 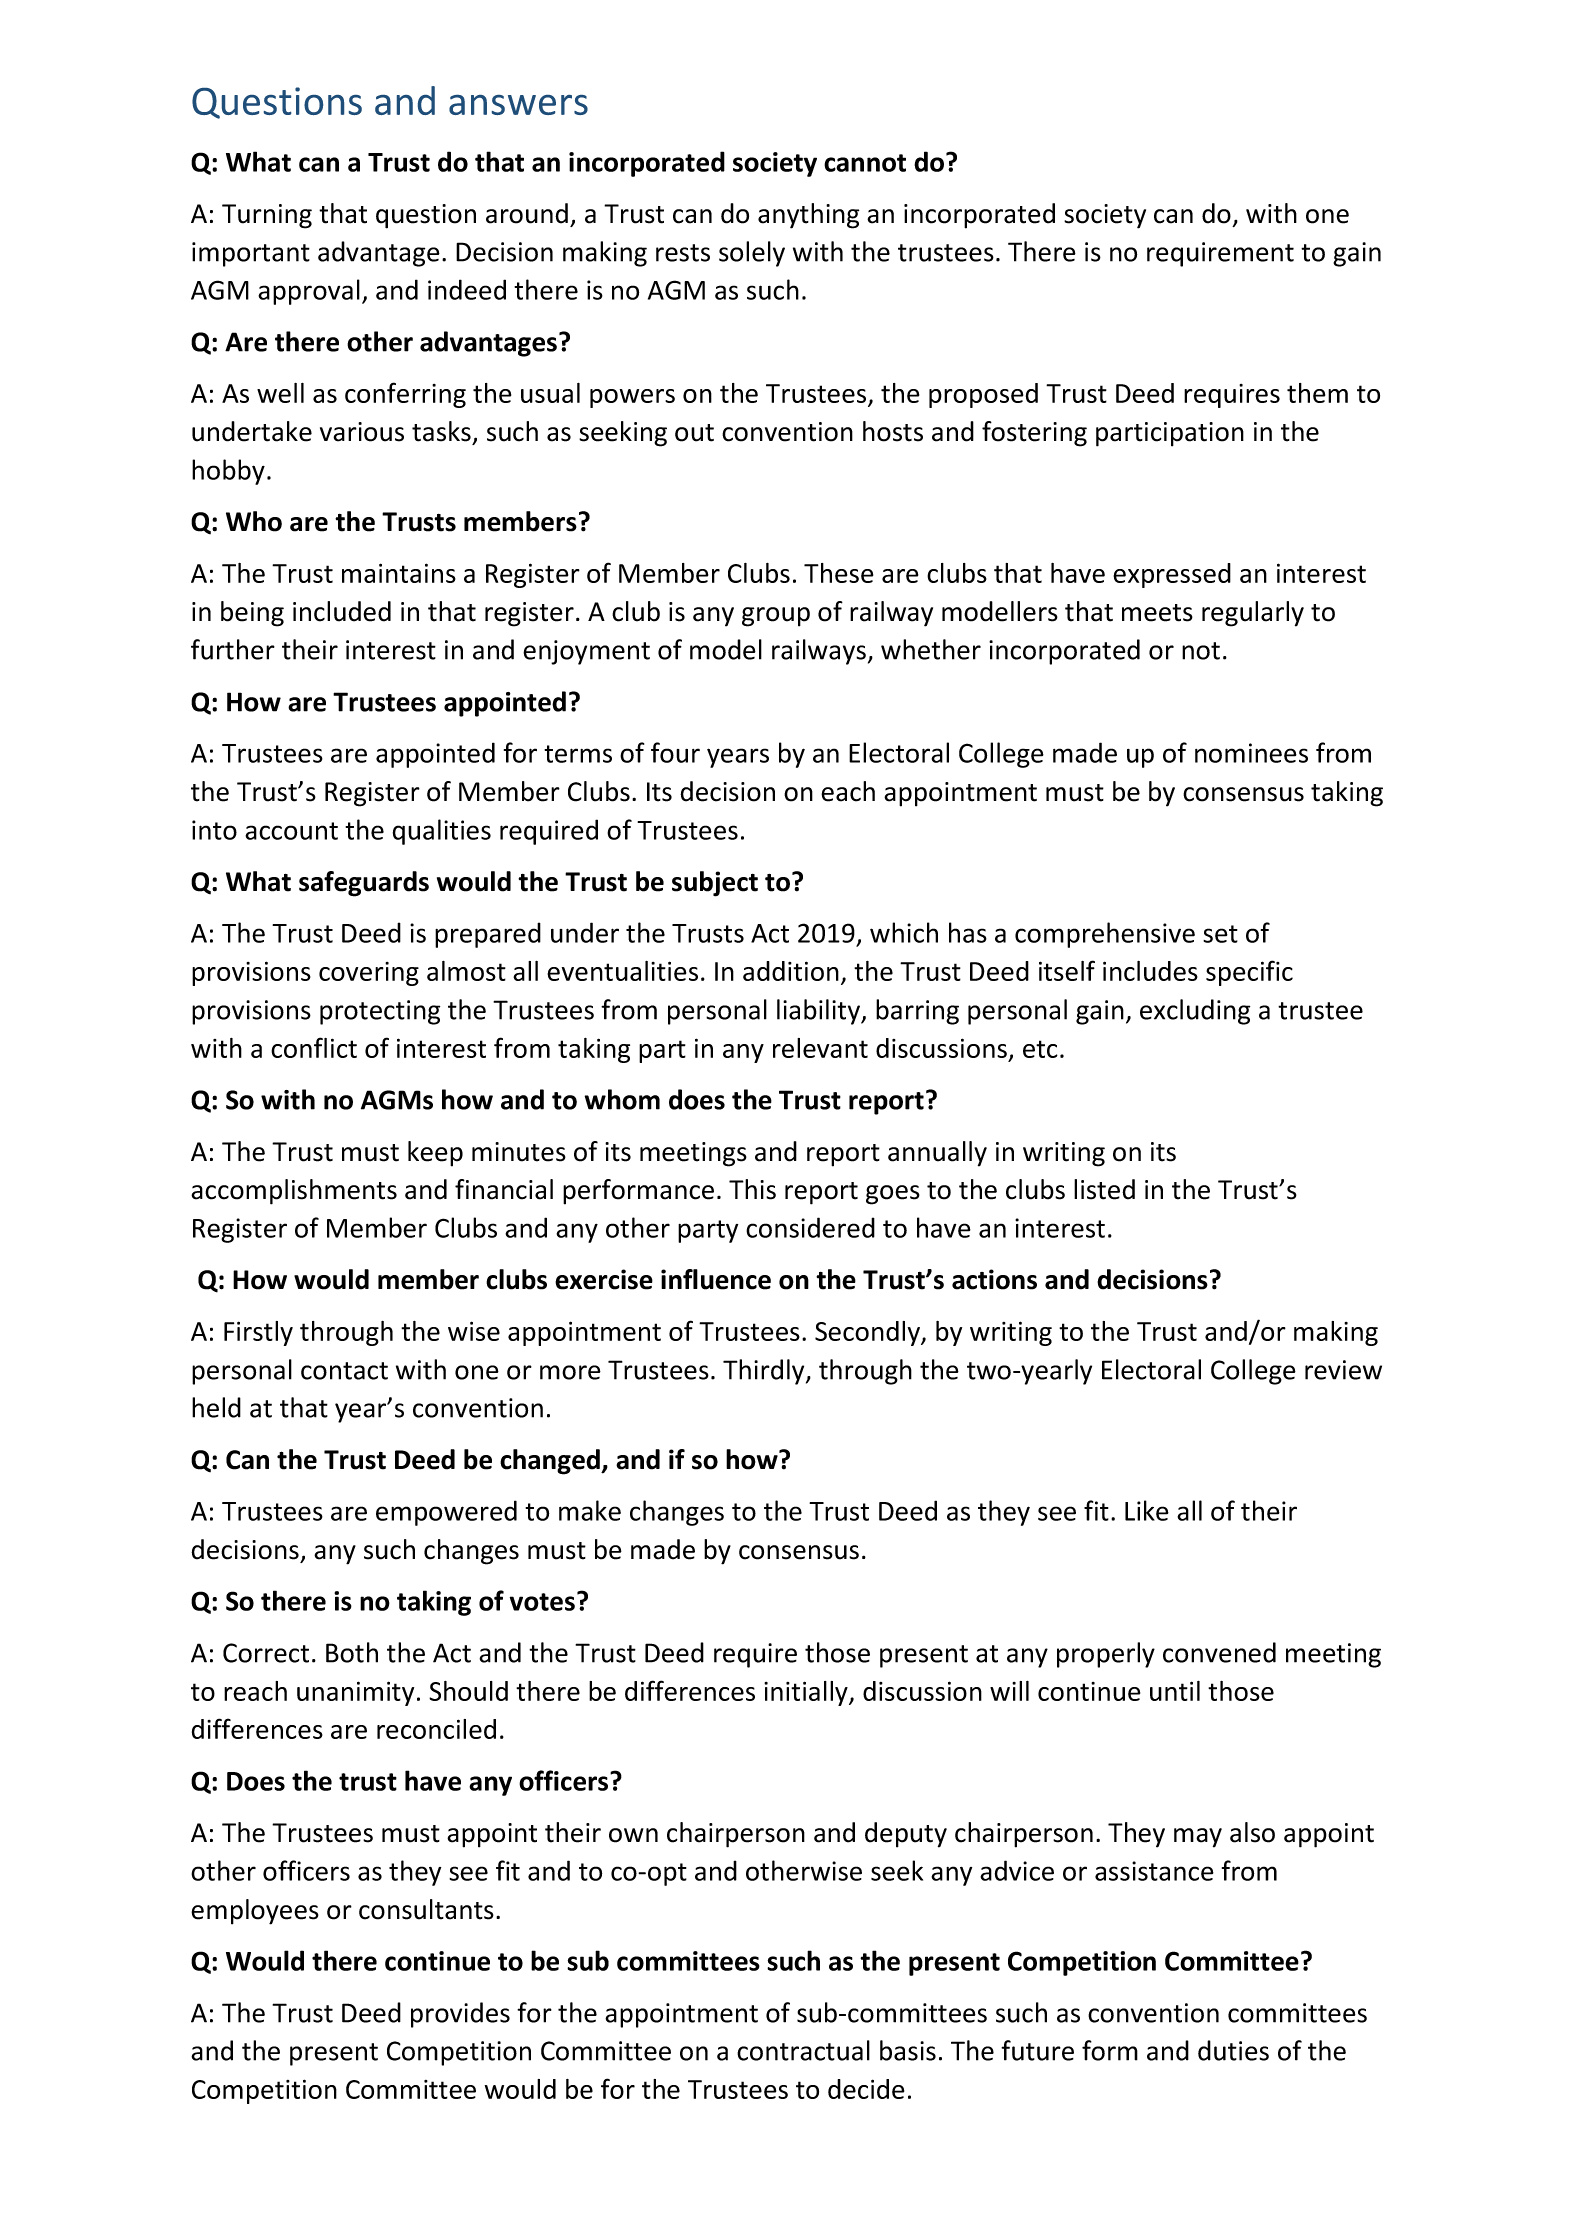 I want to click on conflict, so click(x=314, y=1047).
